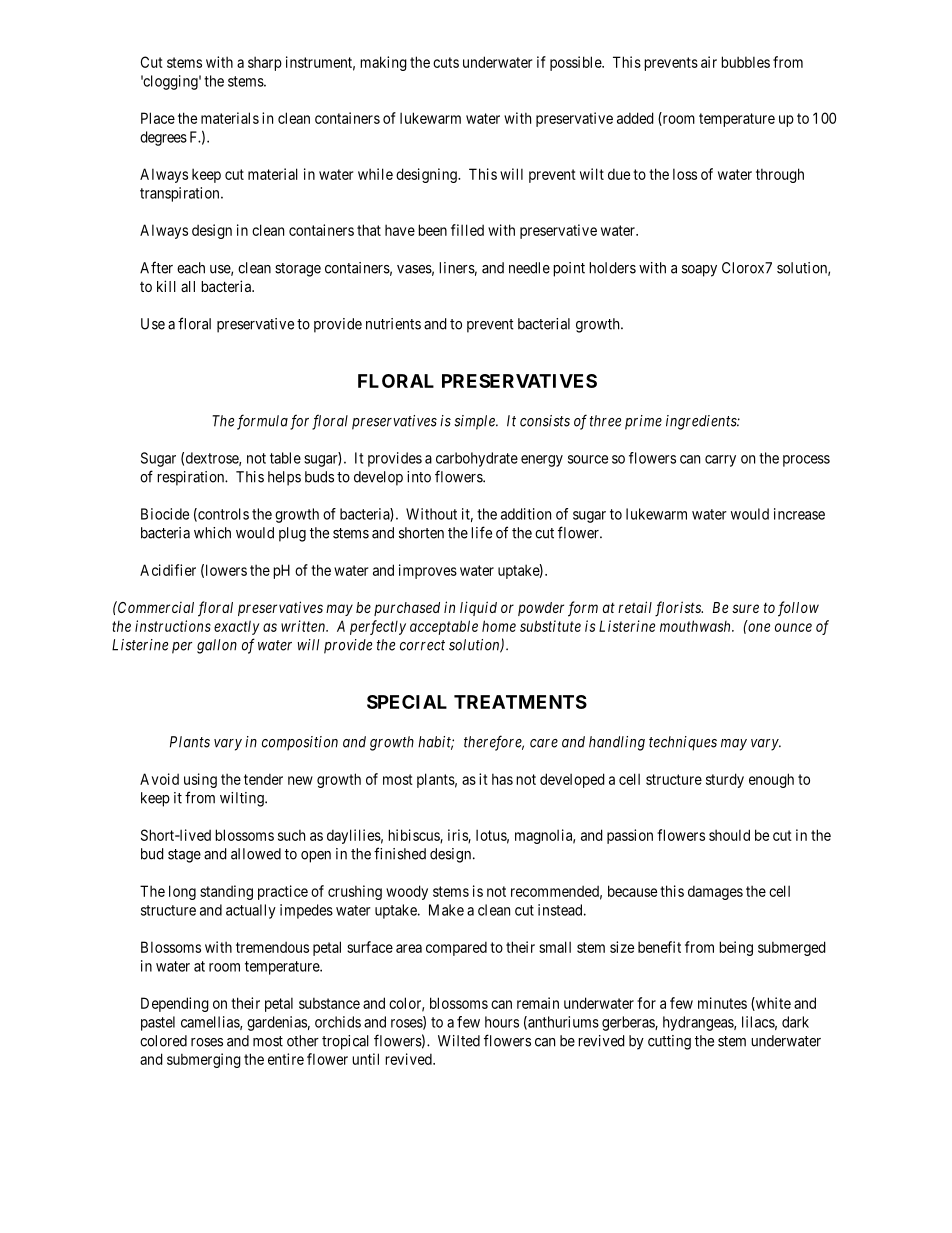  I want to click on composition, so click(300, 743).
